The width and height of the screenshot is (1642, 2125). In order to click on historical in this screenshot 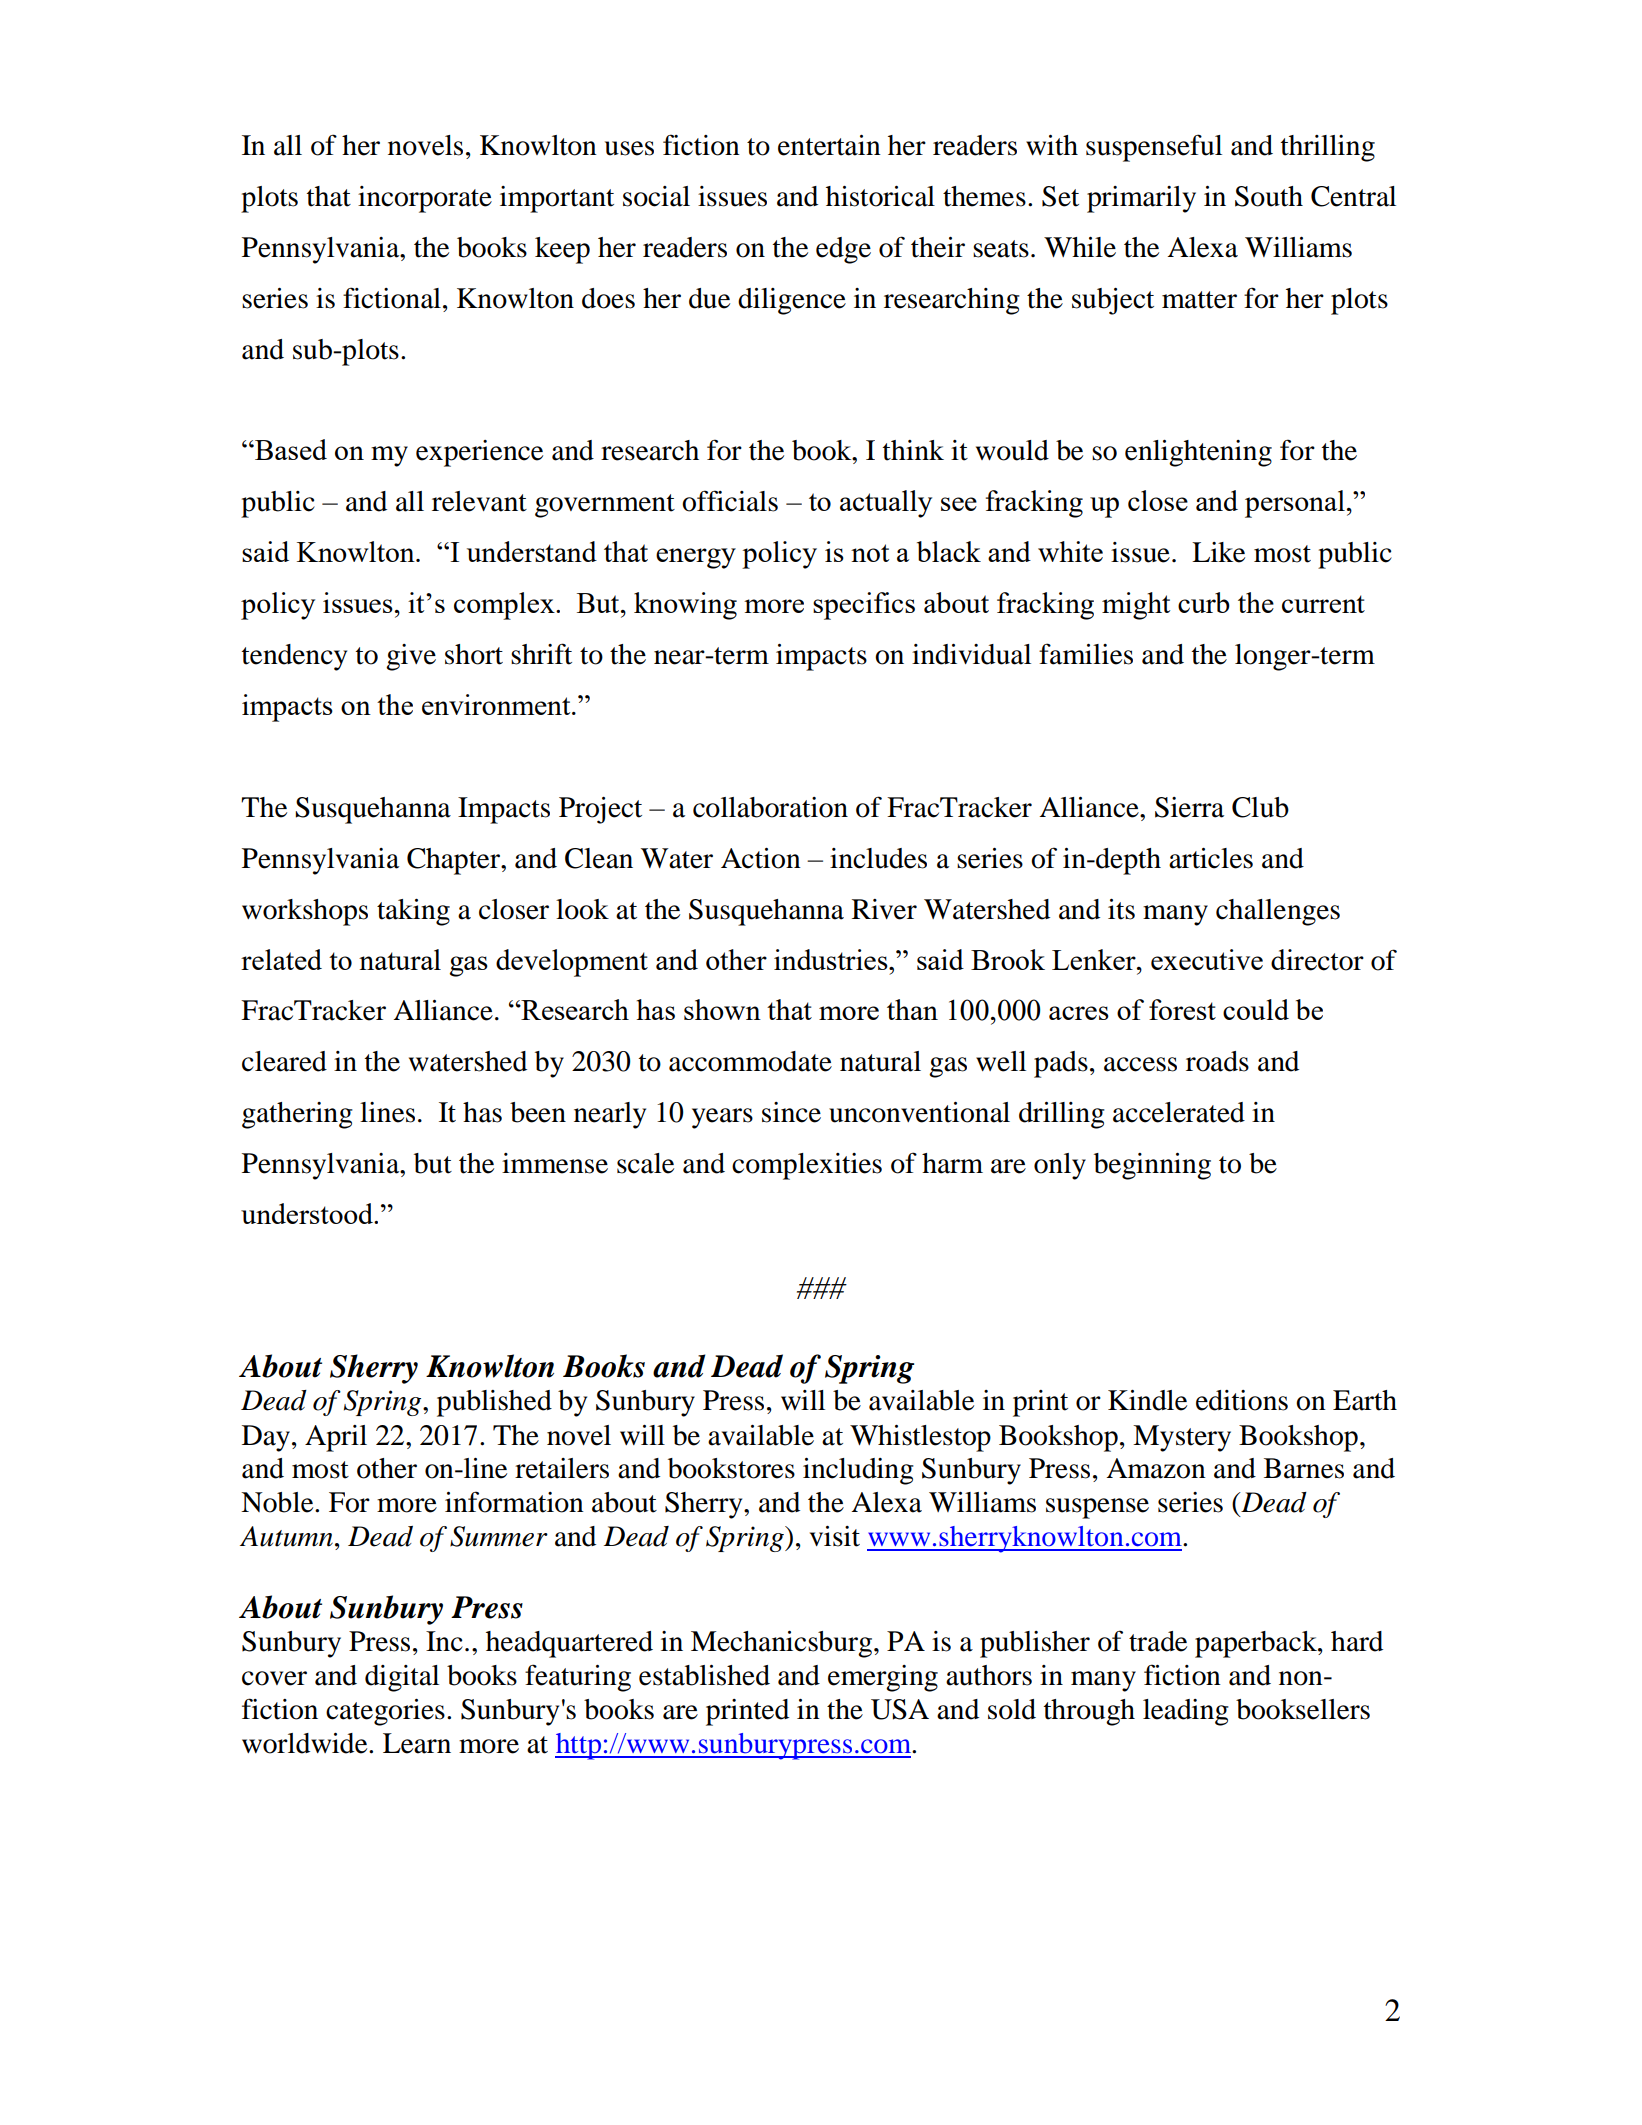, I will do `click(880, 196)`.
